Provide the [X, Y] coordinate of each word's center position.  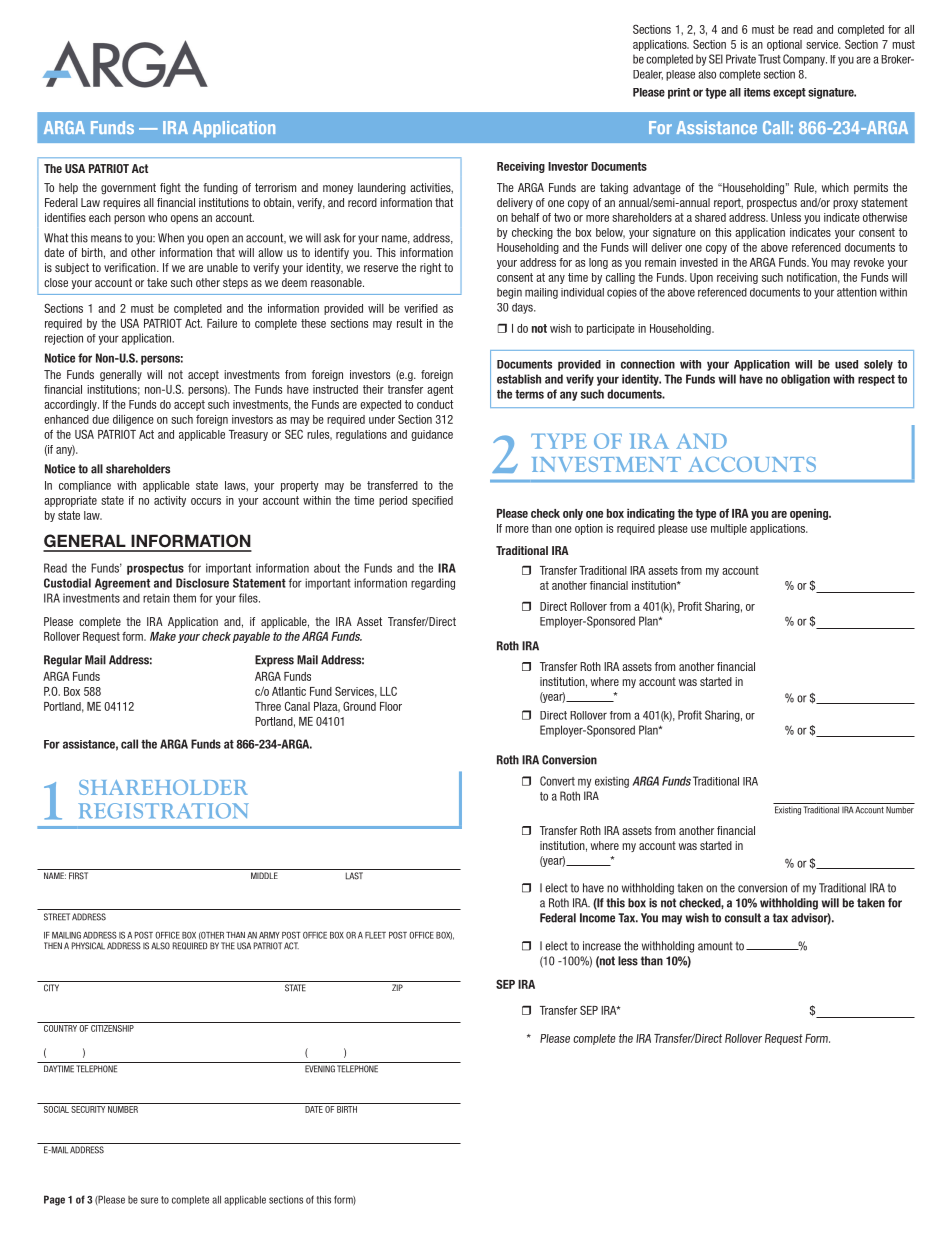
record [362, 202]
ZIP [397, 987]
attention [857, 292]
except [789, 93]
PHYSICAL [88, 946]
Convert [557, 781]
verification [131, 267]
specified [432, 501]
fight [170, 189]
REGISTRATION [163, 811]
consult [743, 918]
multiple [729, 529]
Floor [391, 706]
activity [170, 501]
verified [421, 308]
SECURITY [88, 1109]
